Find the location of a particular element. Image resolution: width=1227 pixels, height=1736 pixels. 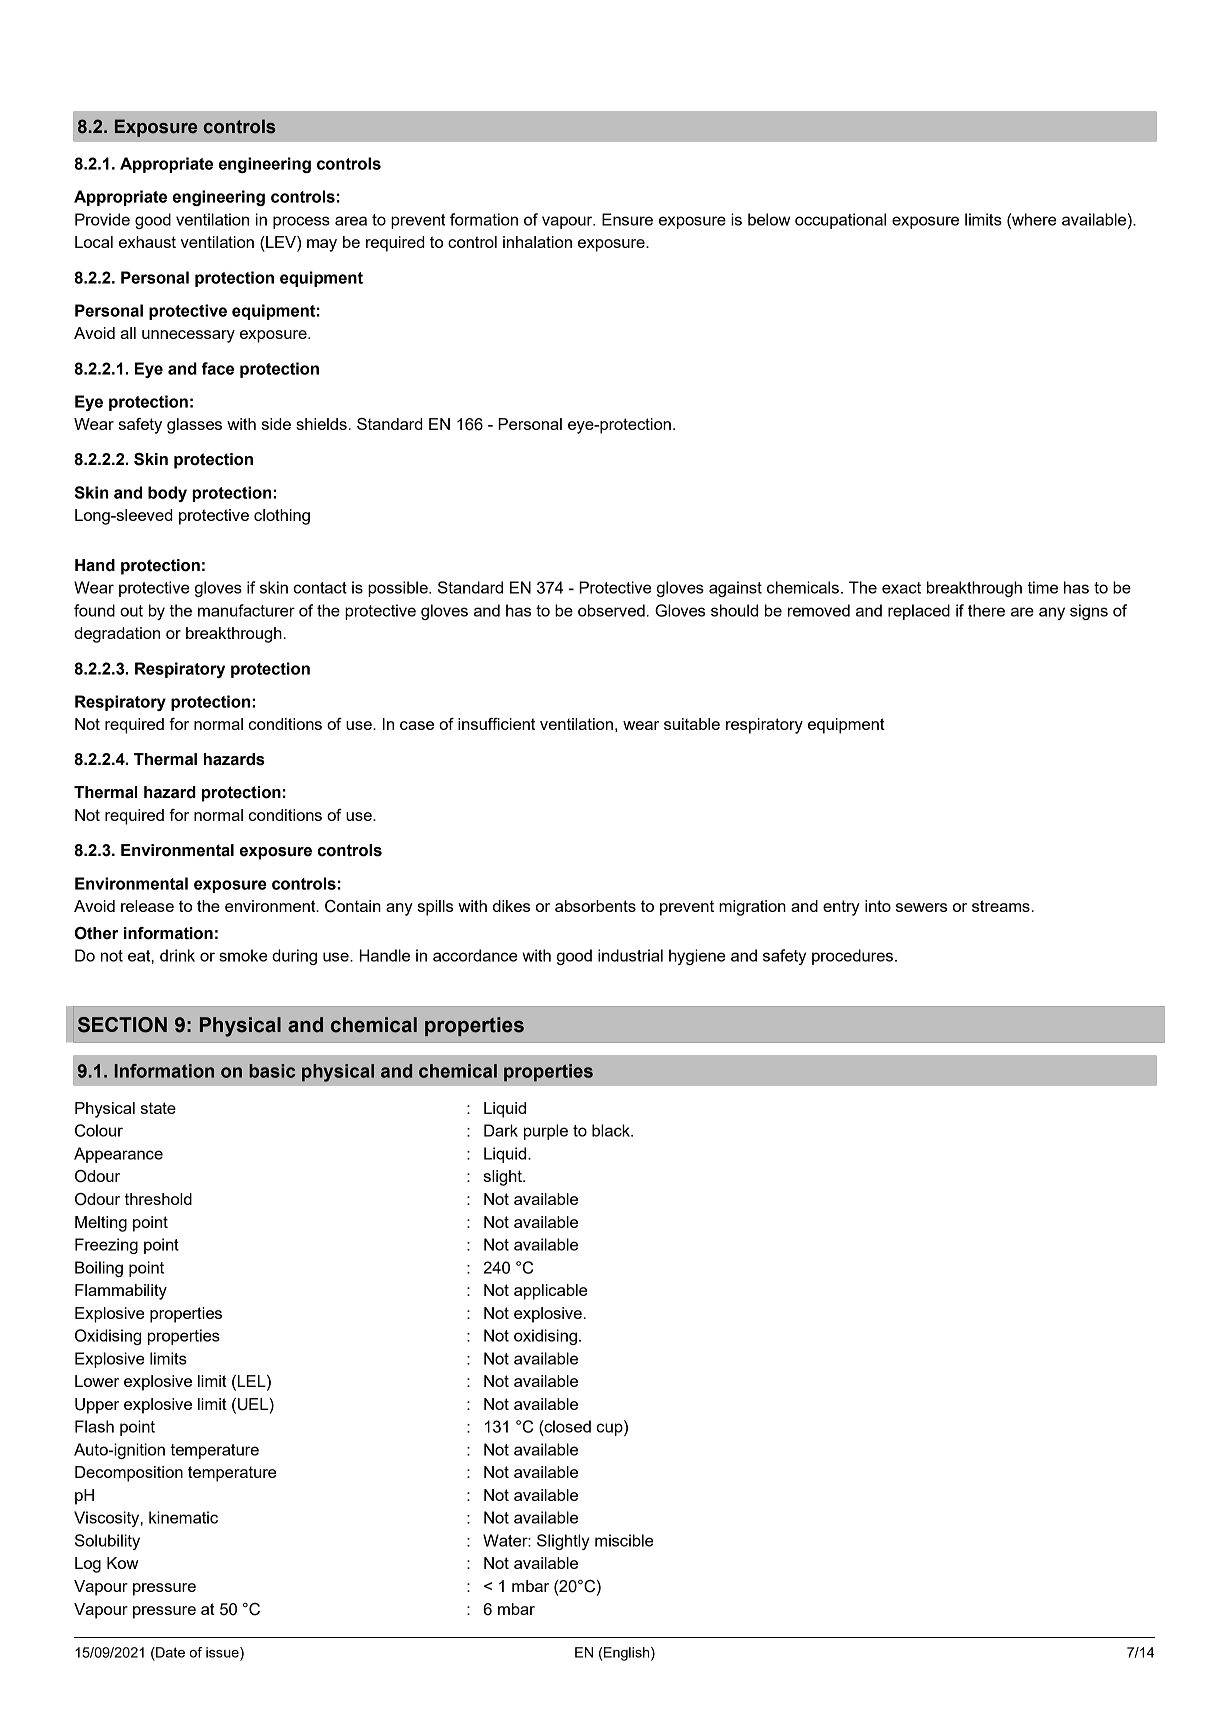

drink is located at coordinates (177, 955).
